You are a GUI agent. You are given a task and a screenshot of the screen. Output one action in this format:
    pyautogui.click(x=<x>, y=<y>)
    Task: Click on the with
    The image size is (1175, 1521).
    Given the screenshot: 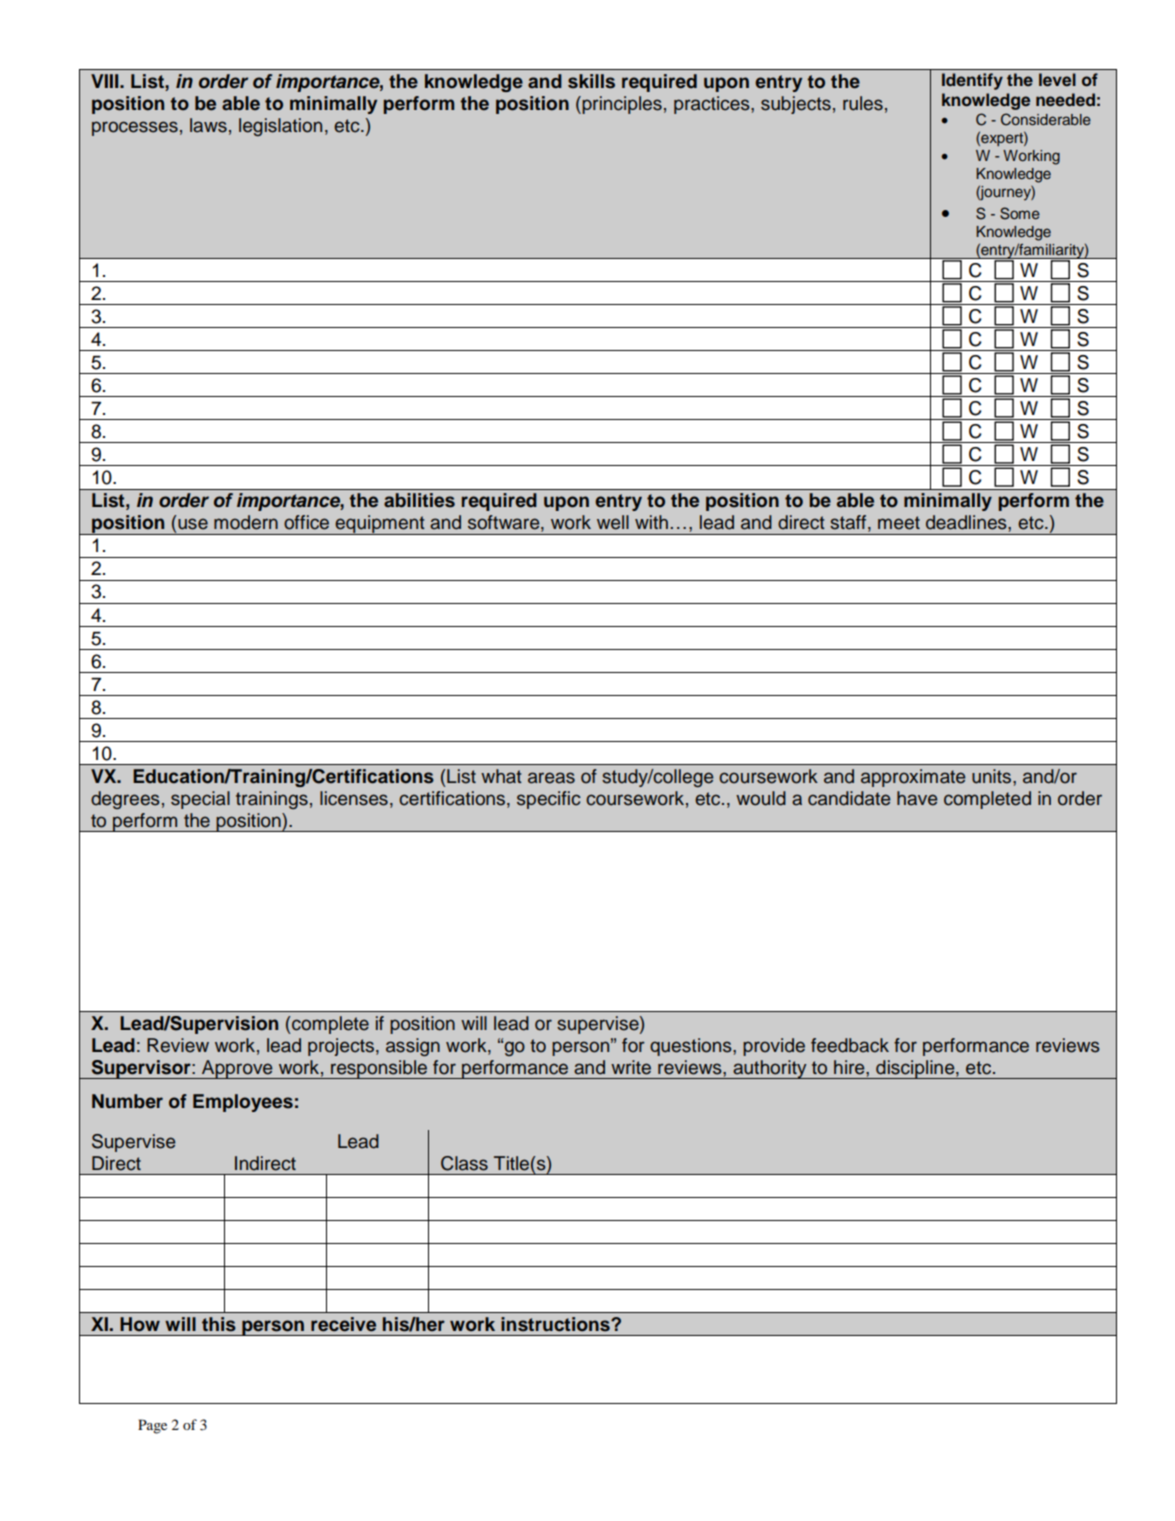 What is the action you would take?
    pyautogui.click(x=651, y=522)
